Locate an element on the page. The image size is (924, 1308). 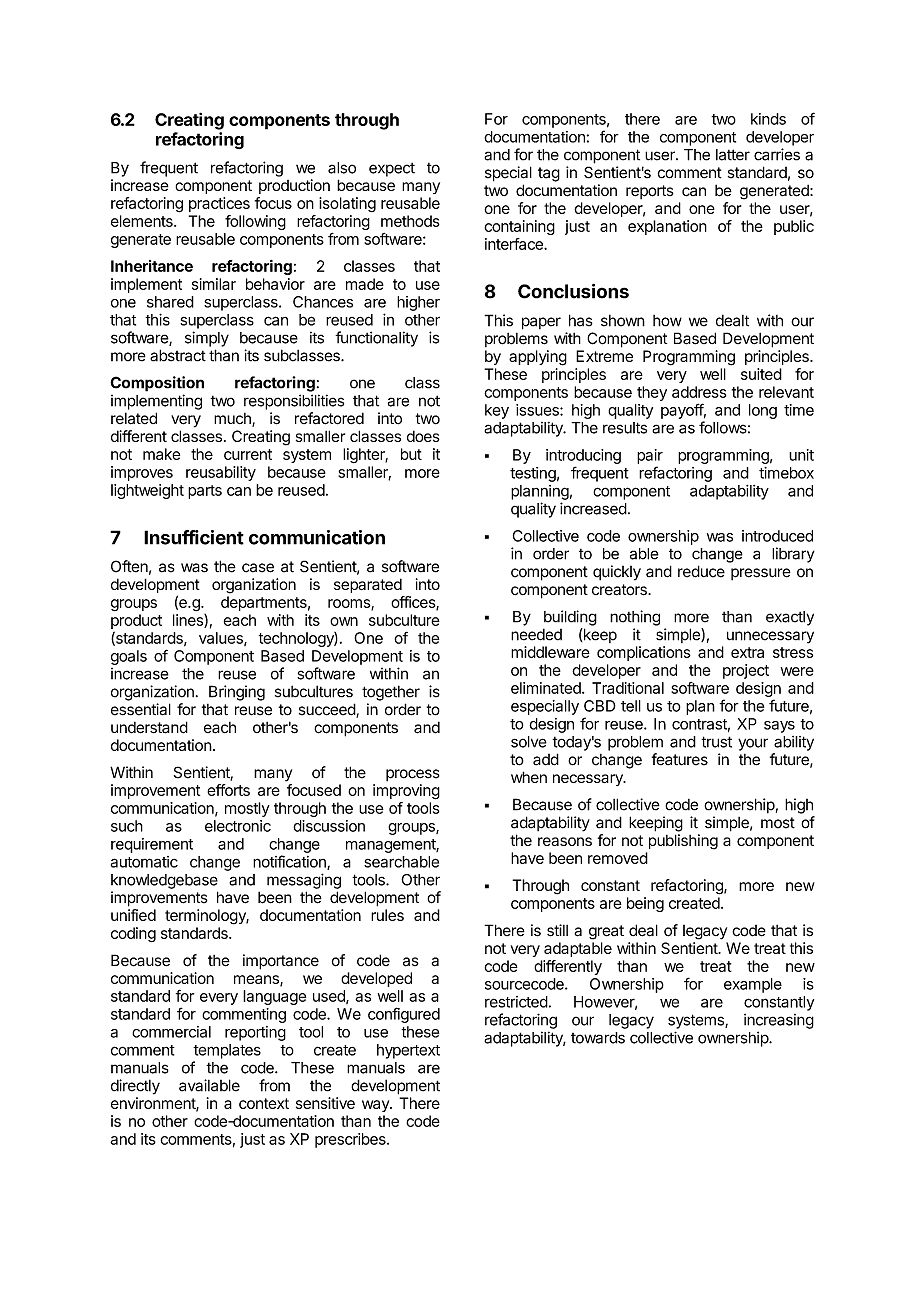
context is located at coordinates (264, 1103).
